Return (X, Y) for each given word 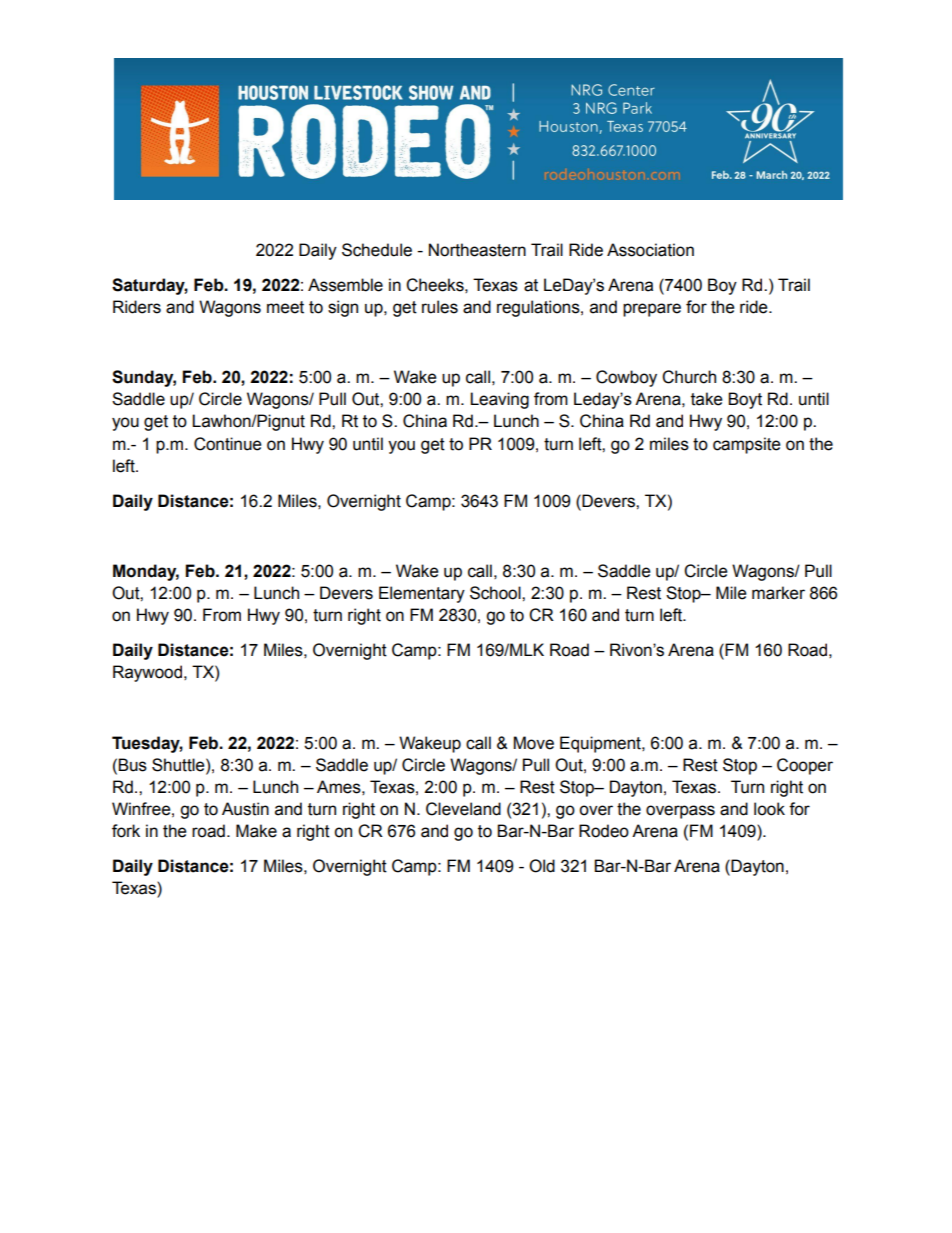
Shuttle (179, 765)
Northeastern (477, 250)
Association (650, 250)
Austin (245, 809)
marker (778, 593)
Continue (228, 444)
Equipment (601, 744)
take (707, 399)
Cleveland (463, 809)
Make (256, 831)
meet (285, 307)
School (496, 593)
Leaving (499, 400)
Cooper (805, 766)
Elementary (422, 594)
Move (534, 743)
